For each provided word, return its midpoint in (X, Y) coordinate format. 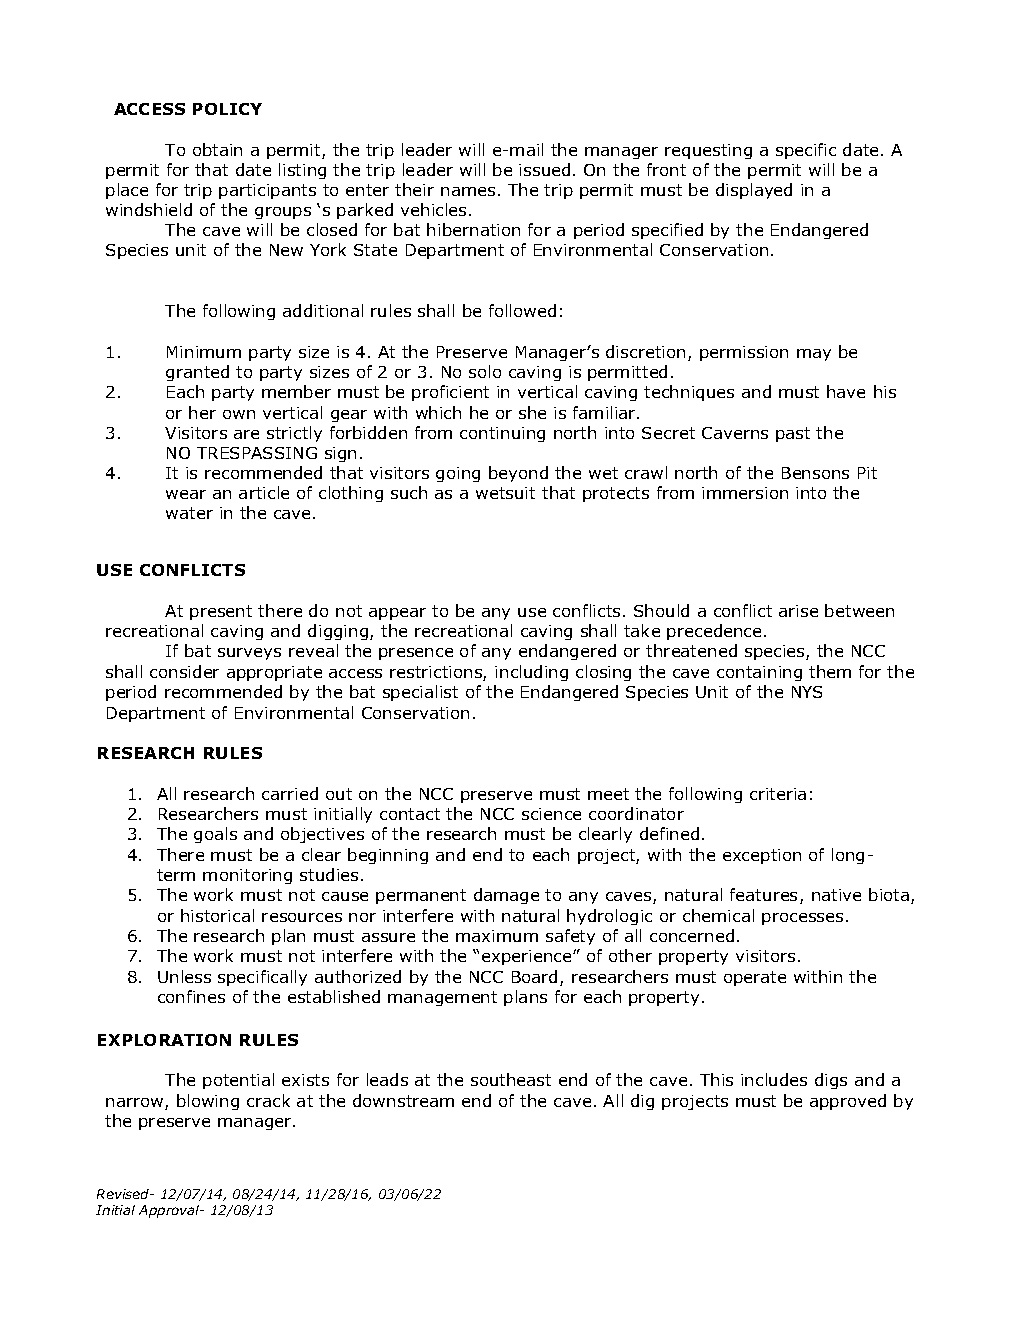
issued (544, 169)
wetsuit (505, 493)
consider (184, 671)
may (814, 355)
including (531, 673)
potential (238, 1081)
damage (506, 896)
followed (522, 310)
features (763, 894)
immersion (745, 493)
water (189, 513)
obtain (217, 149)
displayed (754, 191)
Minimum (204, 352)
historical (217, 915)
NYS (807, 692)
